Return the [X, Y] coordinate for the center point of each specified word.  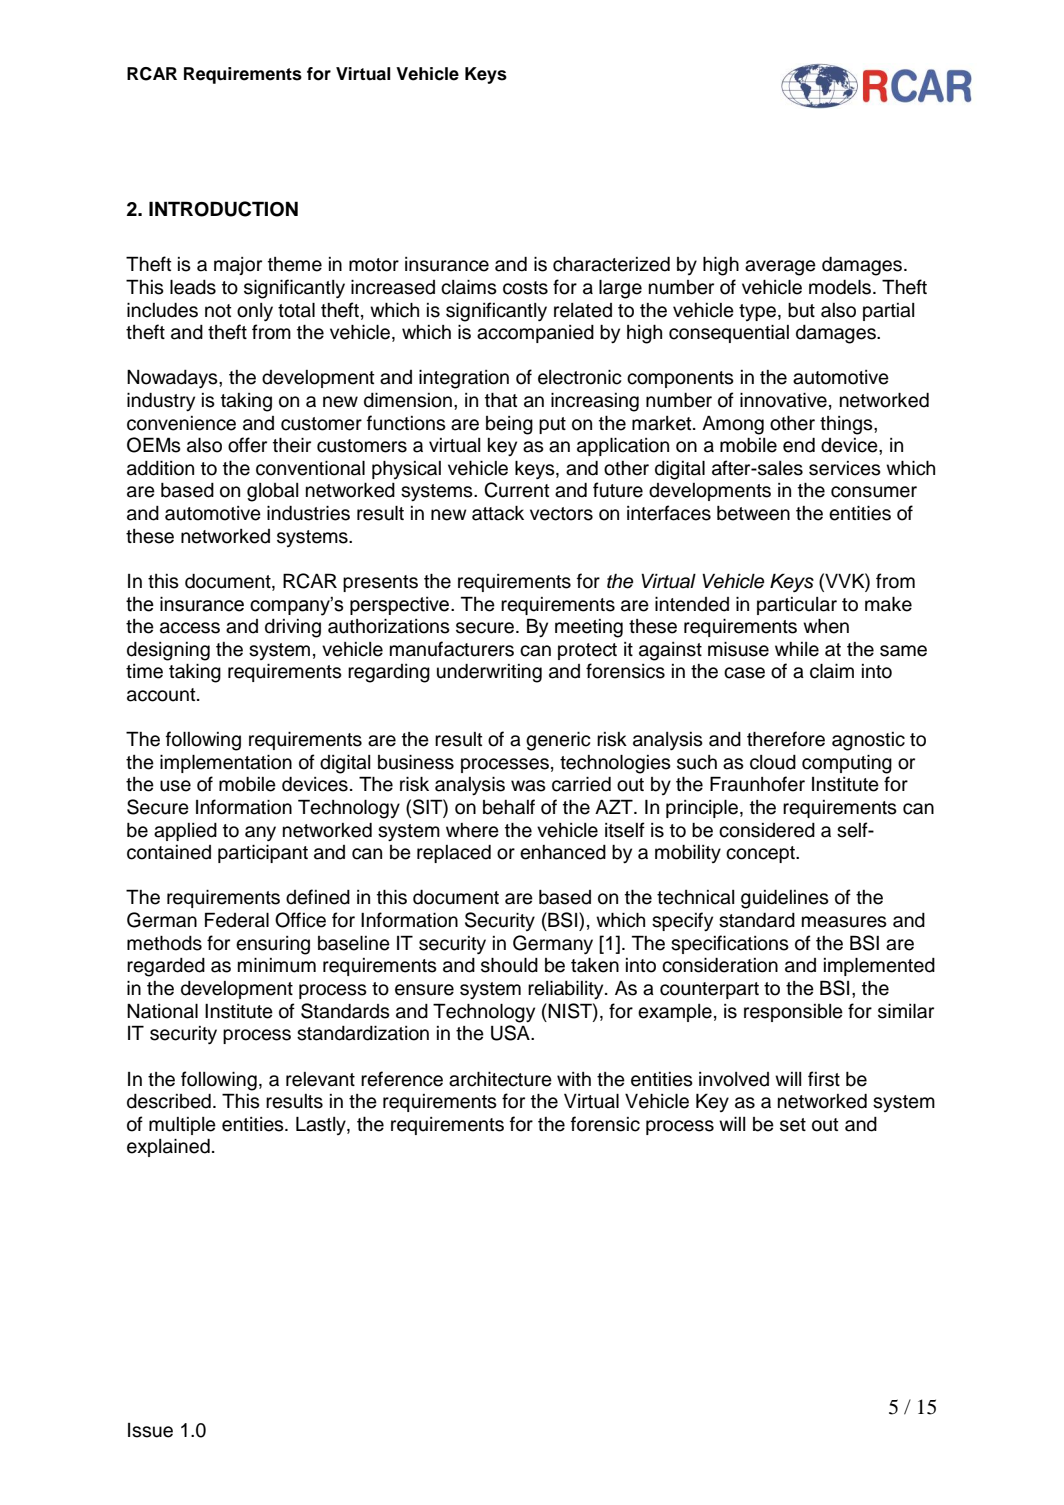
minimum [277, 965]
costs [525, 288]
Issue [150, 1430]
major [238, 266]
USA [511, 1033]
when [826, 626]
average [780, 268]
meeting [589, 628]
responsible [793, 1013]
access [190, 628]
